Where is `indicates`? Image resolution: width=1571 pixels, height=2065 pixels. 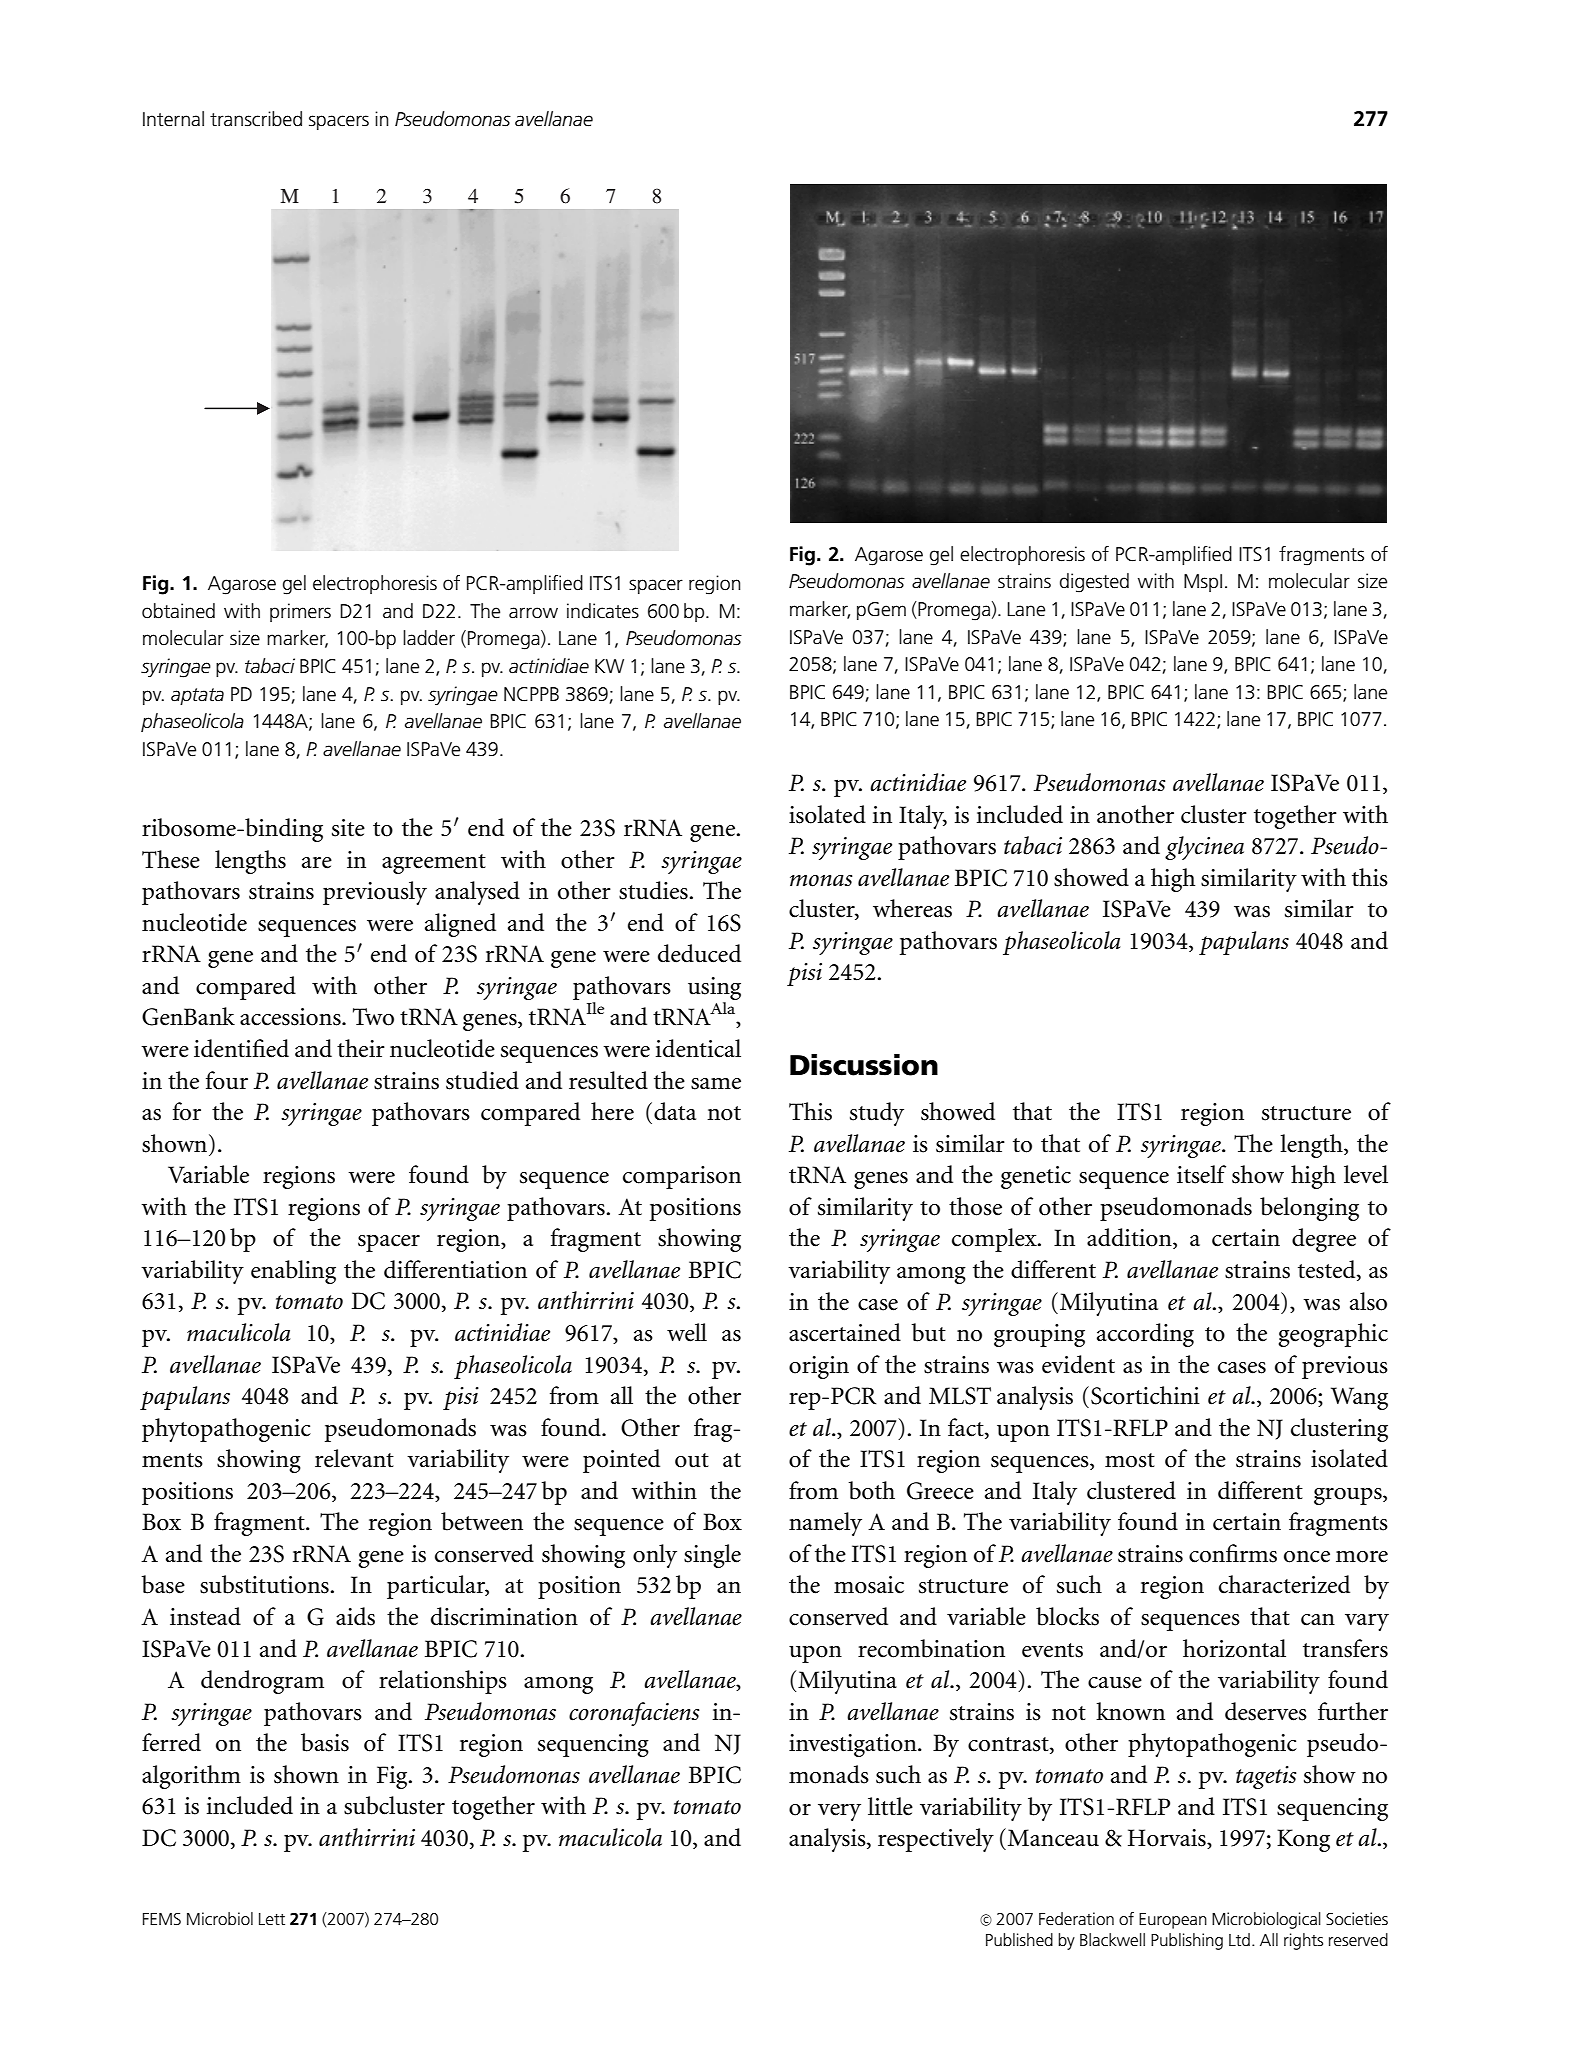
indicates is located at coordinates (603, 611).
